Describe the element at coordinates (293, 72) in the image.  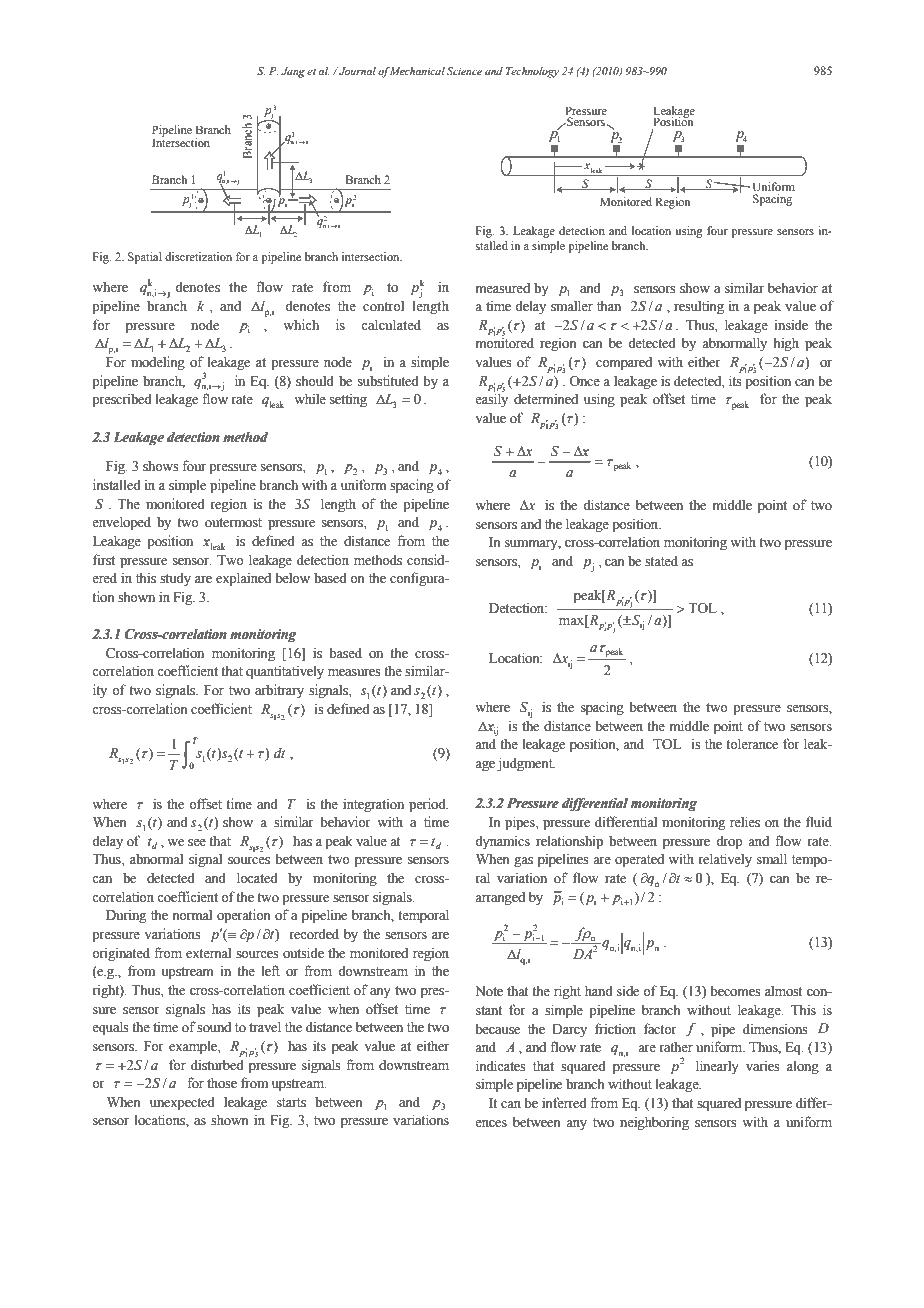
I see `Jang` at that location.
